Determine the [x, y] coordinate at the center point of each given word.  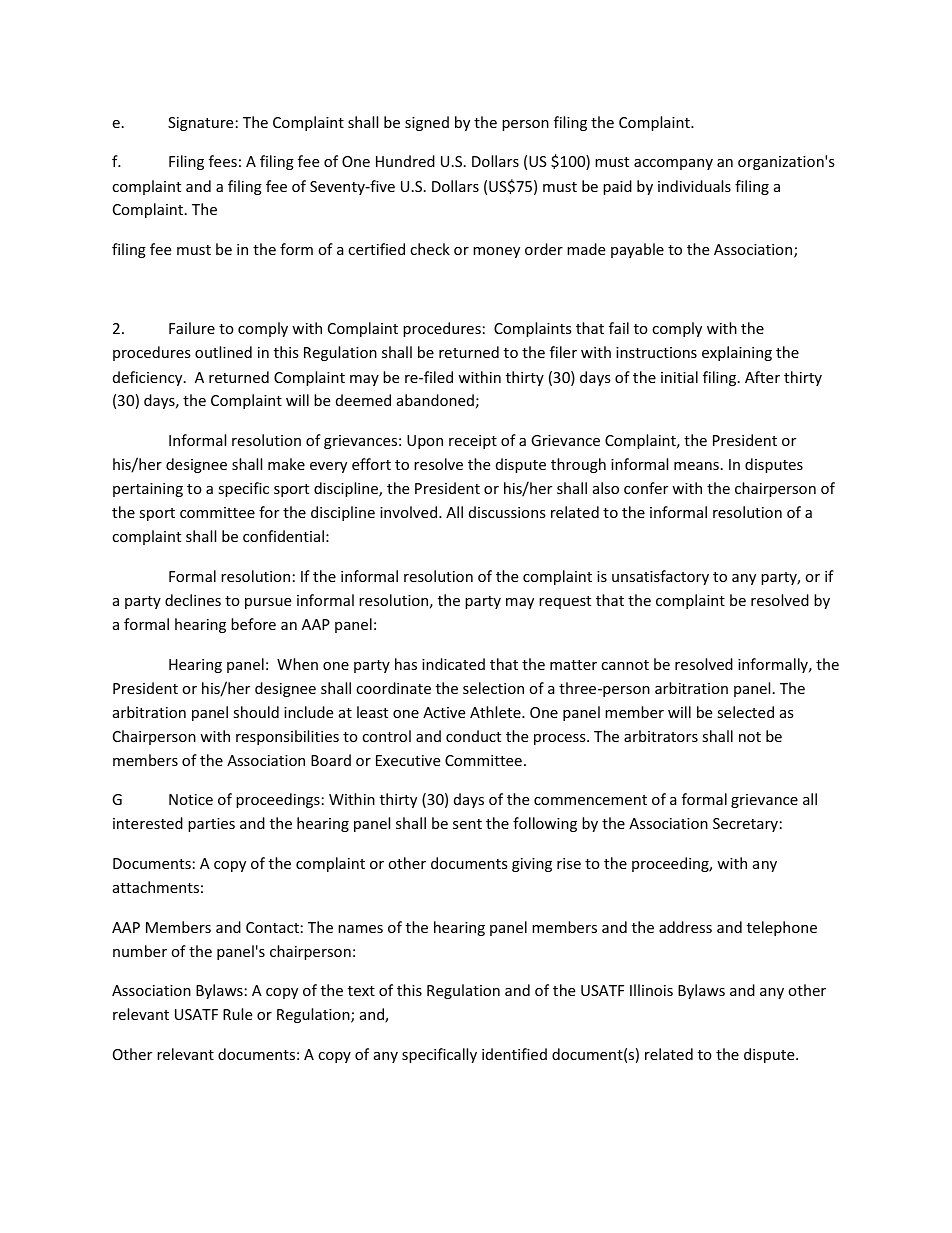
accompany [673, 164]
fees [223, 161]
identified [514, 1054]
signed [427, 123]
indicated [453, 664]
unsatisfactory [660, 577]
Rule [237, 1014]
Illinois [651, 990]
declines [193, 600]
